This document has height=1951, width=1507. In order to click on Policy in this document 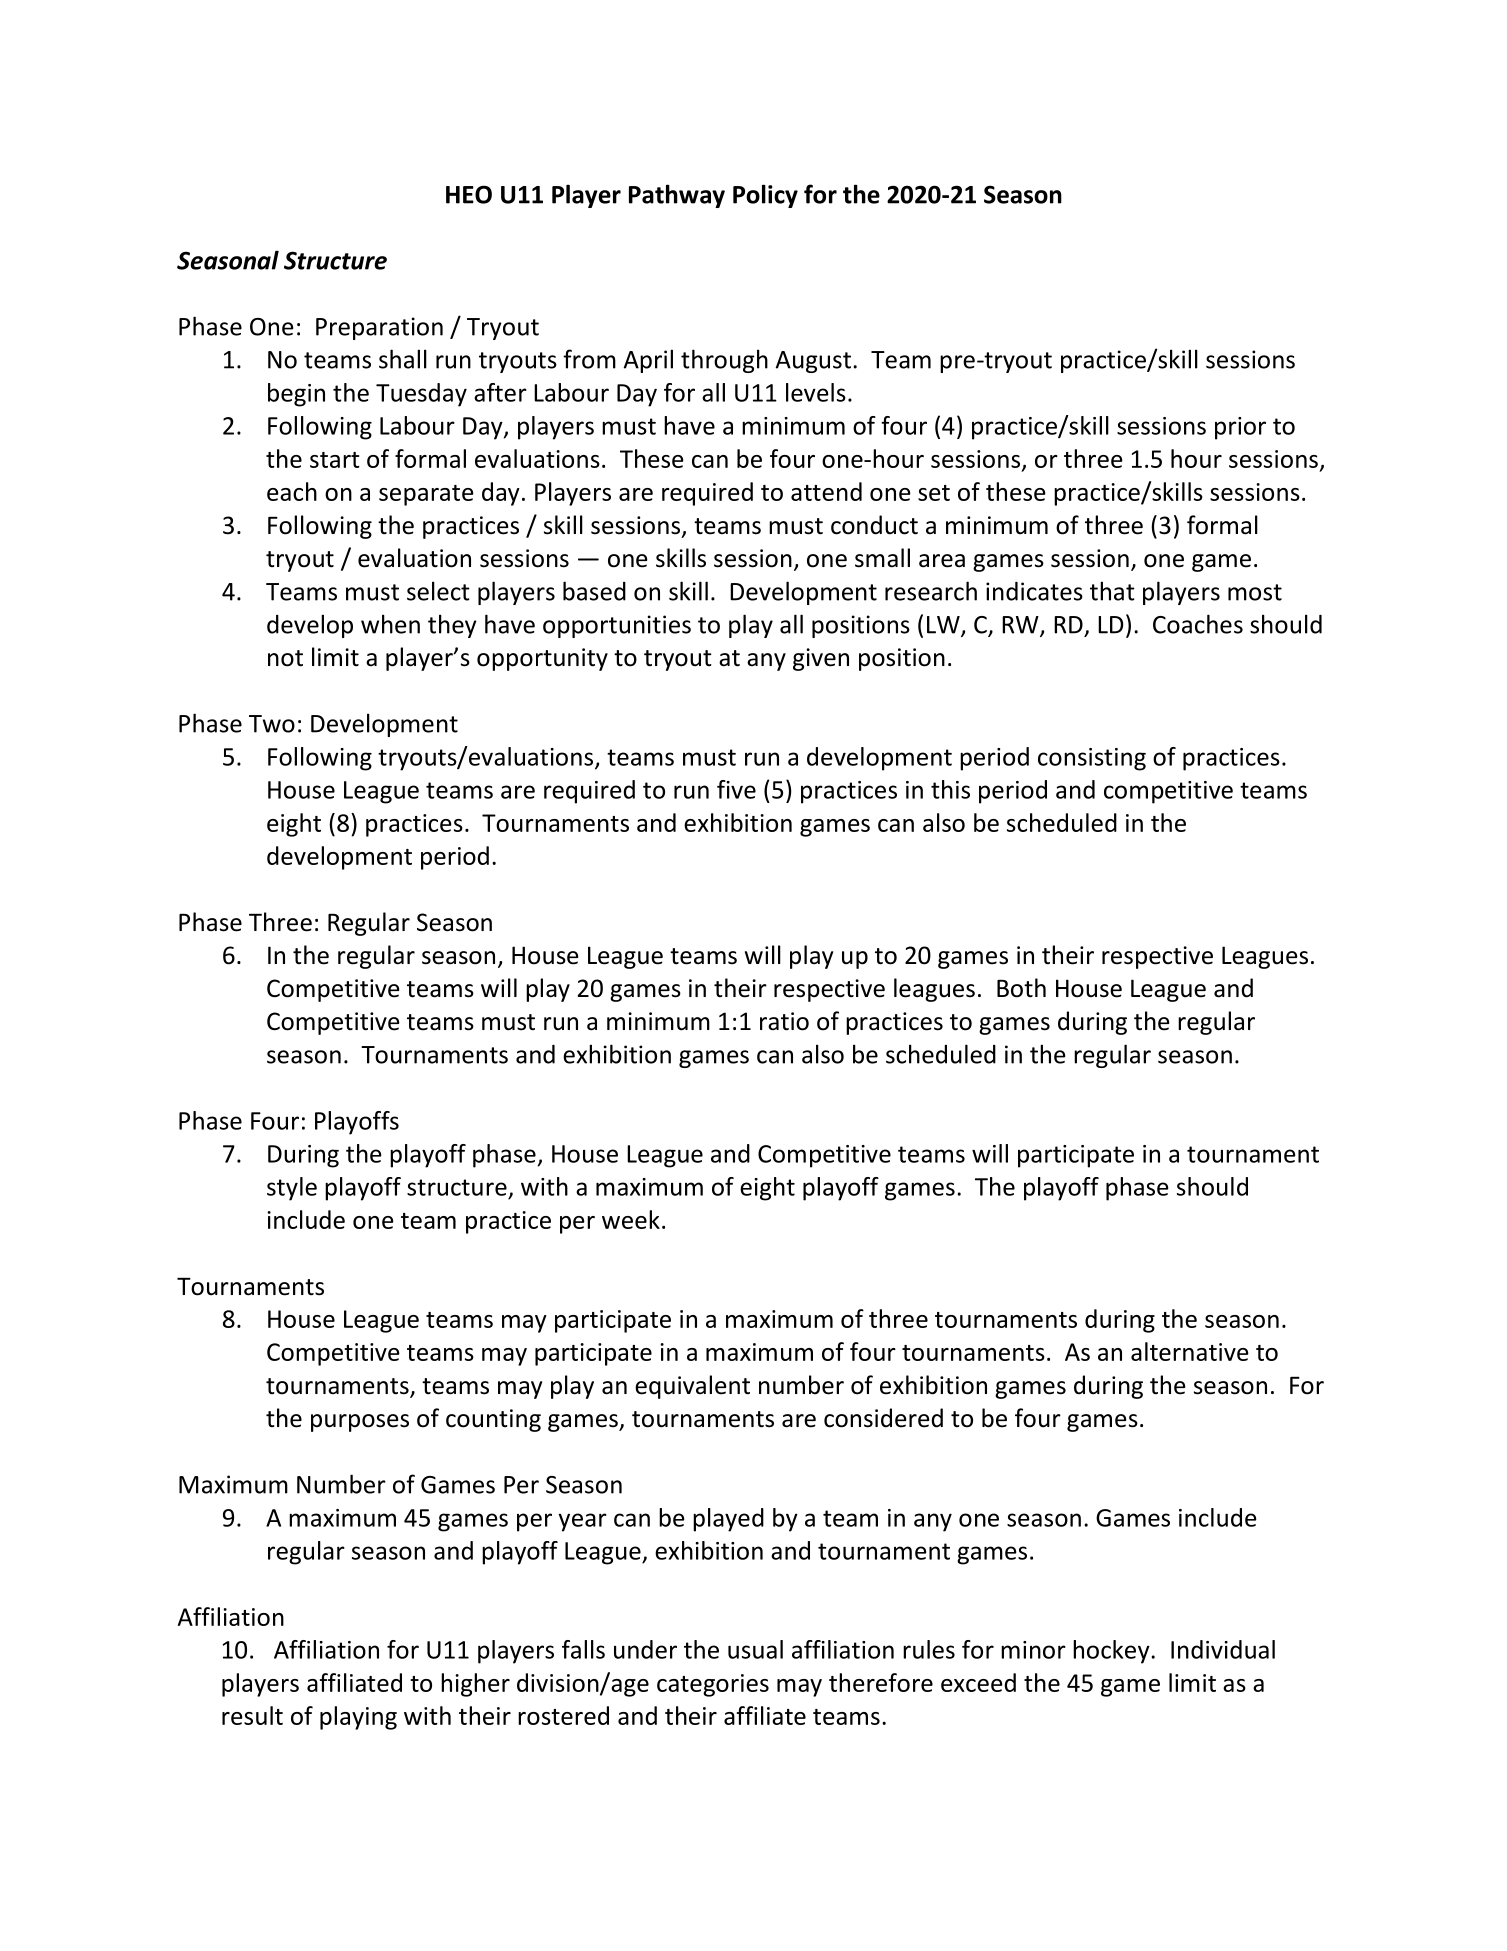, I will do `click(765, 196)`.
